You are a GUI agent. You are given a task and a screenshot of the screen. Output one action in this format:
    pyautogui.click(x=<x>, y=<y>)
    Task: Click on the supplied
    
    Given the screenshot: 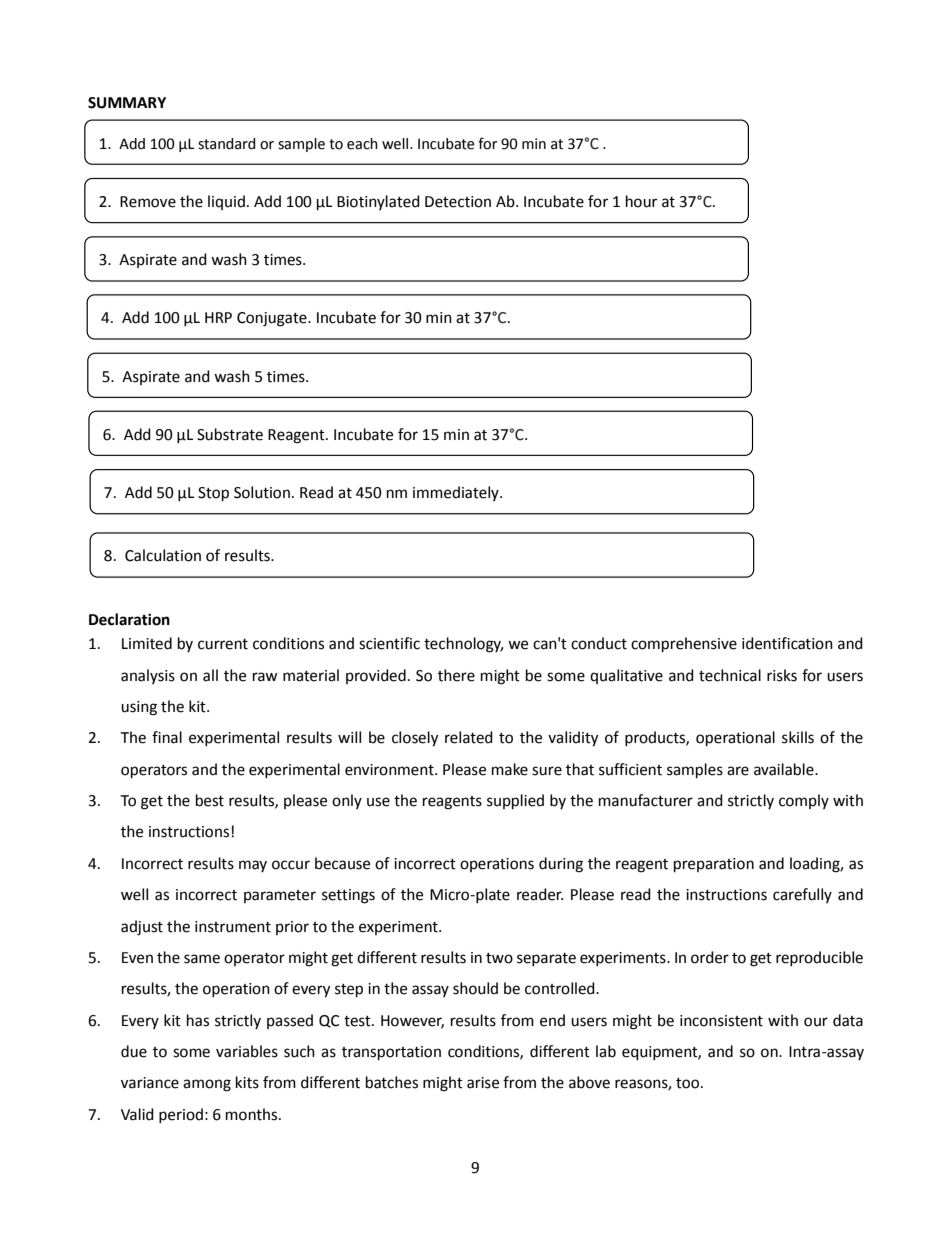 What is the action you would take?
    pyautogui.click(x=515, y=802)
